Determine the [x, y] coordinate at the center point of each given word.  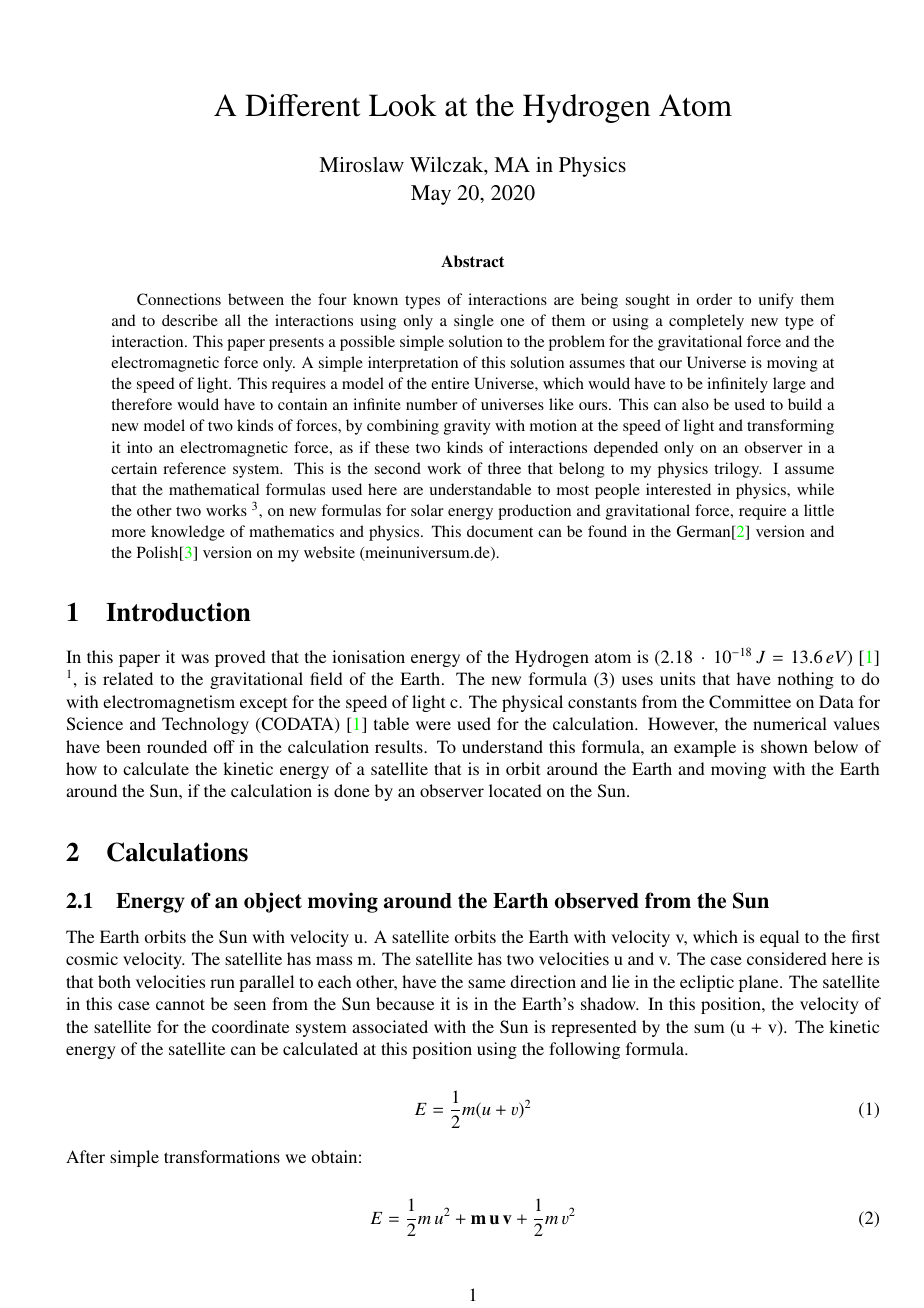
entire [450, 383]
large [789, 385]
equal [779, 938]
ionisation [368, 656]
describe [190, 320]
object [273, 902]
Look [403, 105]
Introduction [178, 612]
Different [302, 105]
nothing [806, 680]
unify [776, 301]
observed [597, 901]
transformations [222, 1156]
